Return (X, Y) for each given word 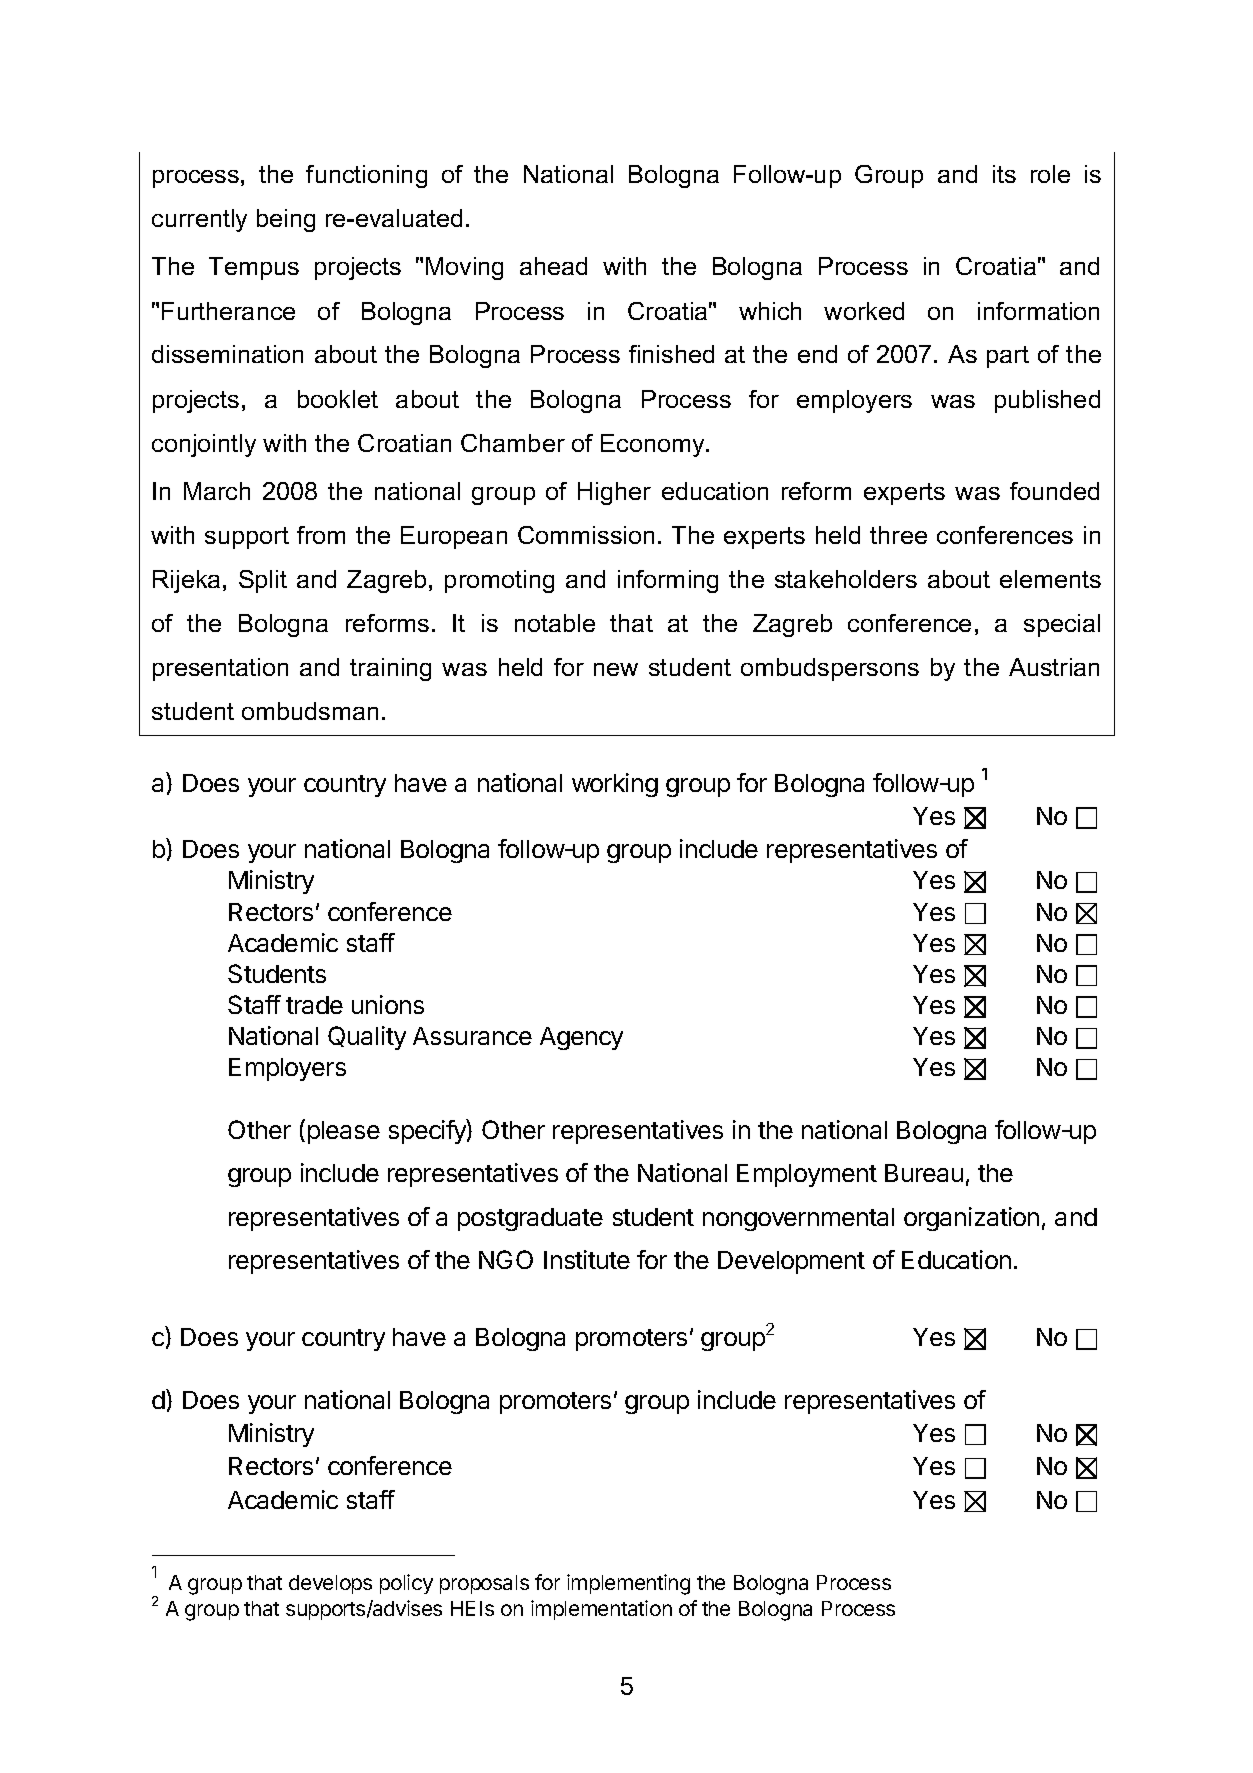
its (1004, 174)
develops (330, 1584)
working (615, 785)
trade (314, 1005)
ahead (553, 266)
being (286, 220)
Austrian (1054, 667)
